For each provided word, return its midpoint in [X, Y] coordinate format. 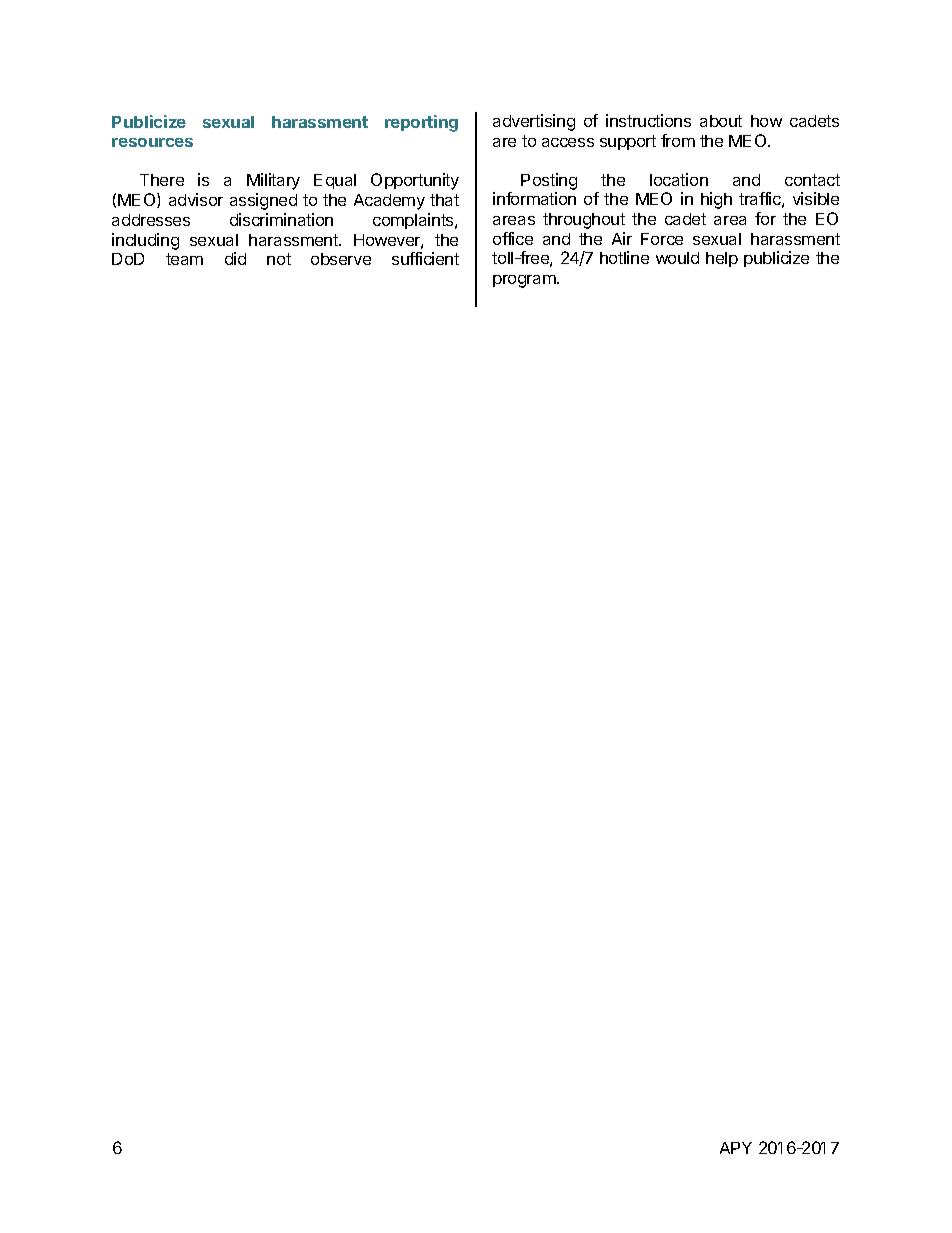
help [722, 259]
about [721, 121]
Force [662, 239]
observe [341, 259]
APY [736, 1148]
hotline [624, 257]
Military [273, 181]
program [525, 281]
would [677, 258]
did [235, 258]
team [184, 259]
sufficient [425, 258]
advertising [534, 122]
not [279, 259]
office [513, 238]
